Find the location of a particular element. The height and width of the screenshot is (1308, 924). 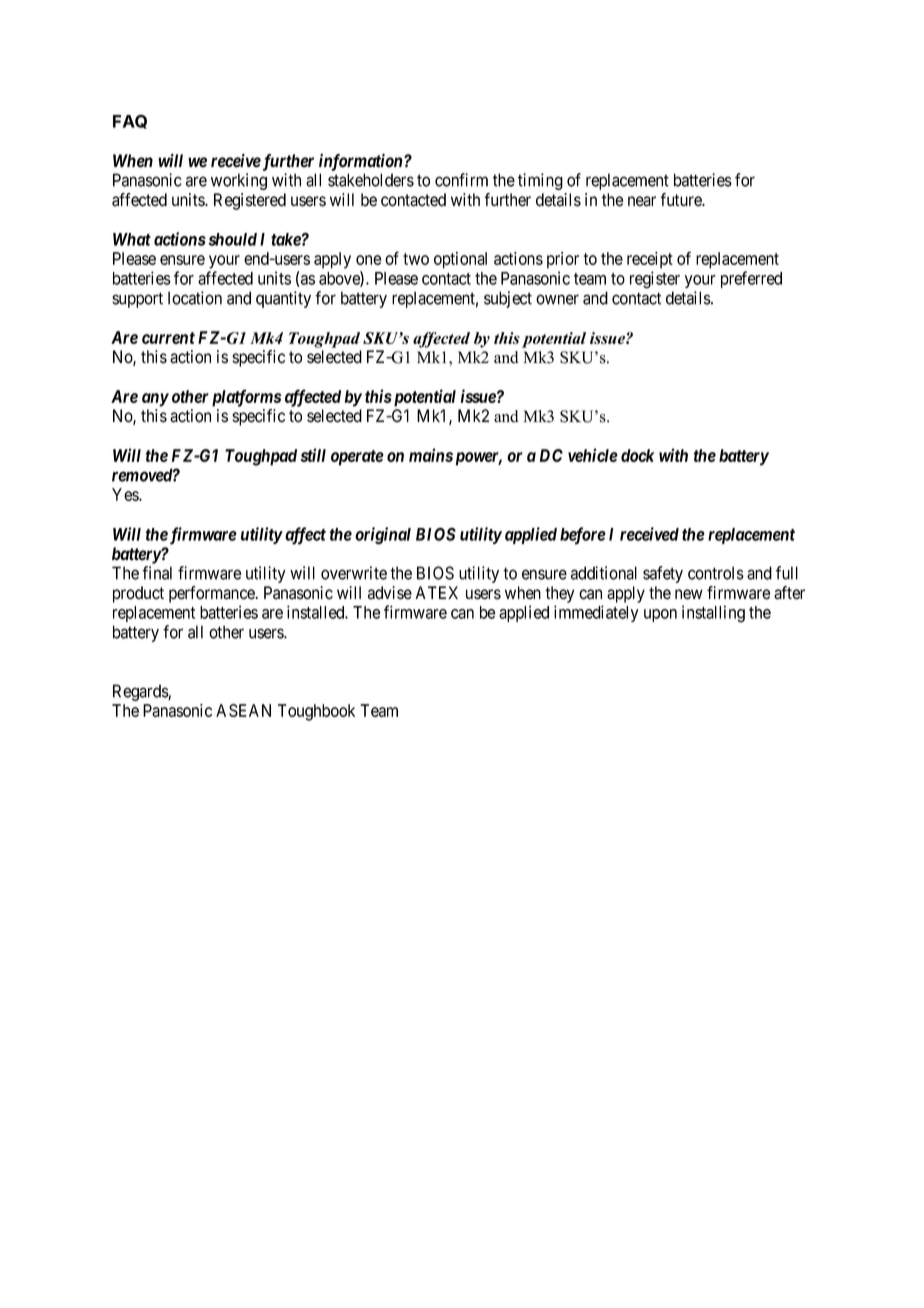

confirm is located at coordinates (461, 180).
